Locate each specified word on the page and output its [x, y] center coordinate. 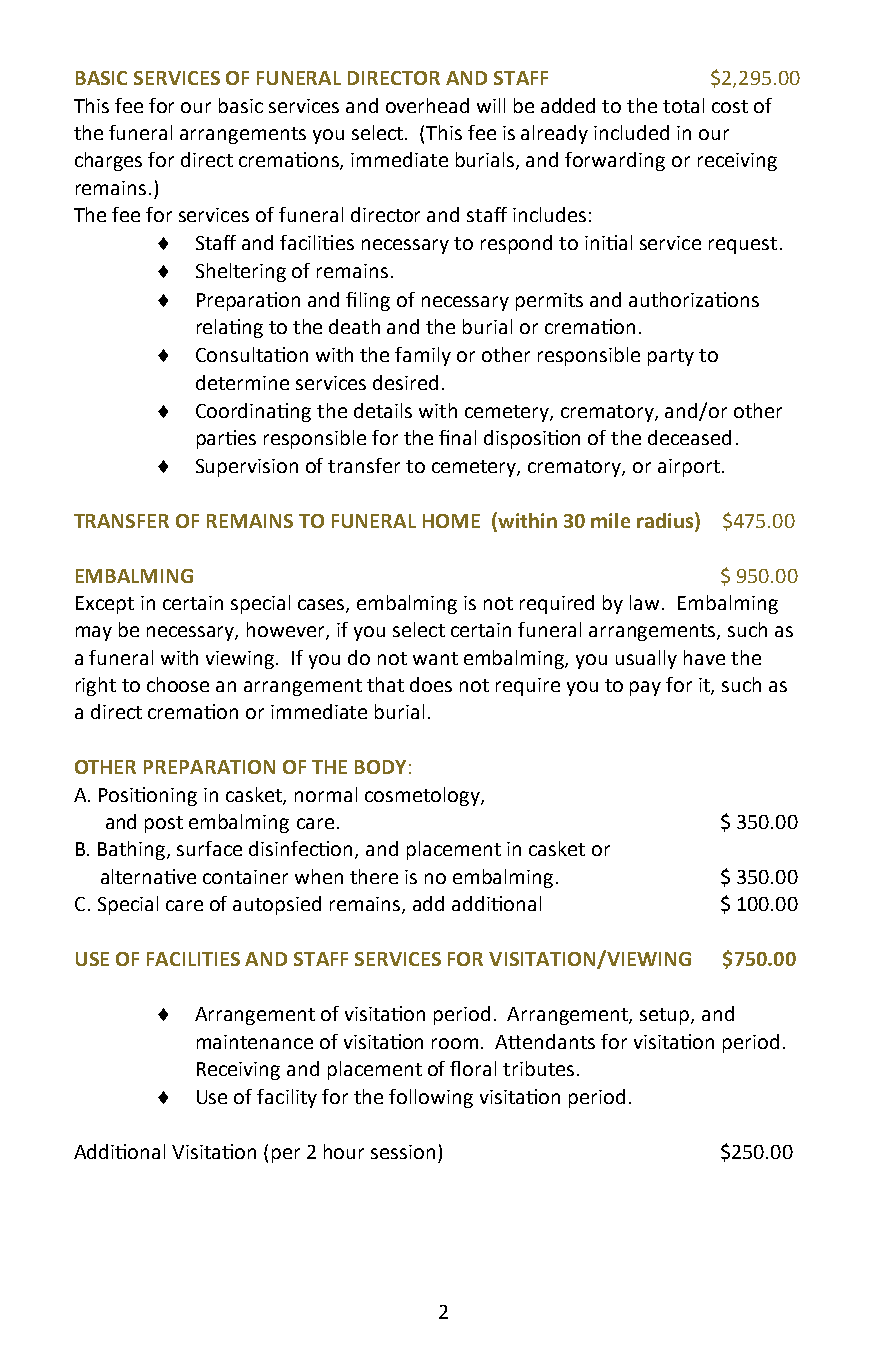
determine [242, 382]
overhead [427, 105]
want [435, 658]
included [631, 132]
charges [108, 161]
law [646, 602]
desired [405, 382]
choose [178, 684]
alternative [148, 876]
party [671, 357]
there [374, 876]
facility [287, 1098]
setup [666, 1016]
